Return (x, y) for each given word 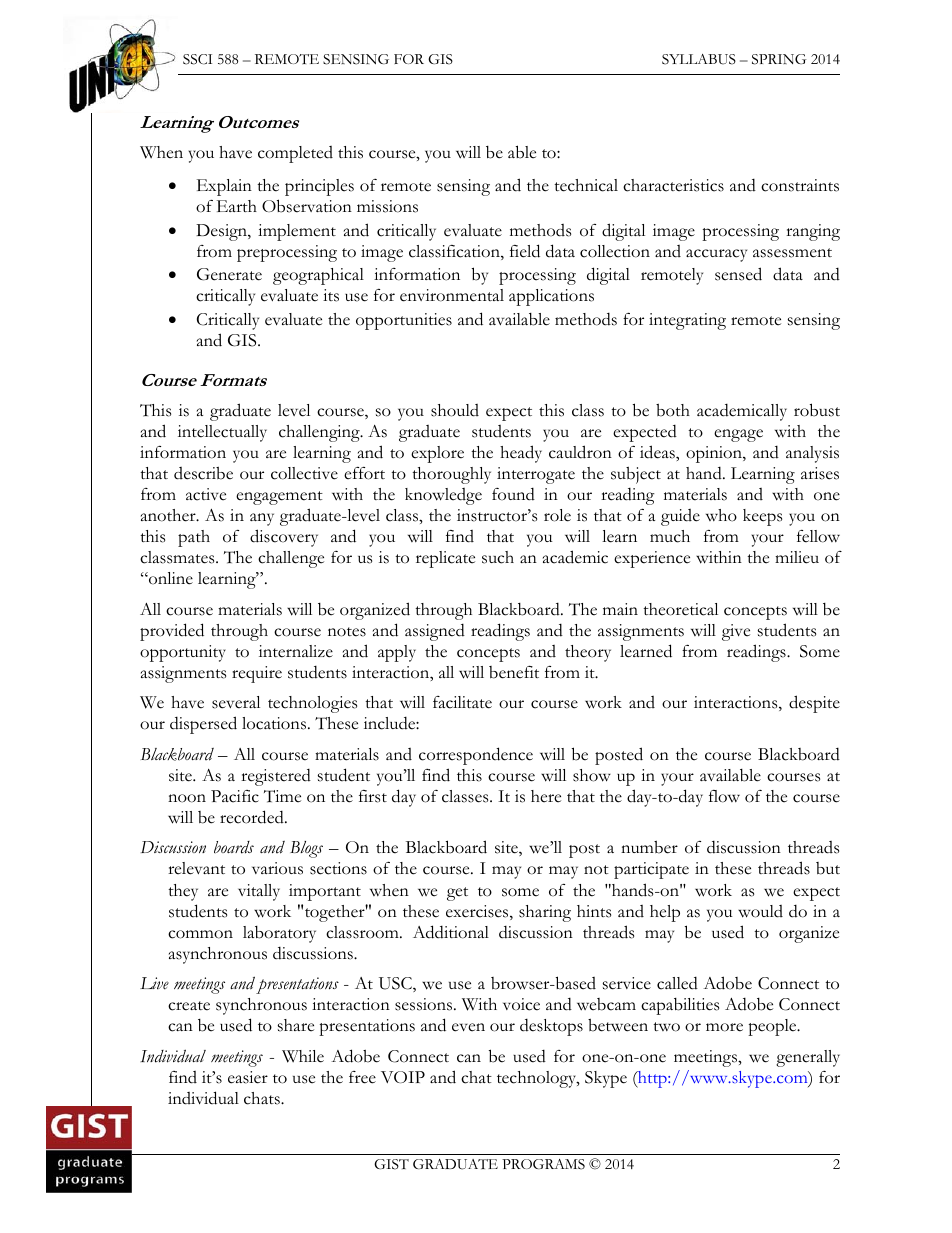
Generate (229, 274)
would (760, 911)
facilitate (462, 702)
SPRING (779, 59)
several (236, 702)
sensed (738, 274)
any (262, 519)
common (200, 934)
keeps (762, 517)
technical (586, 185)
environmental (452, 295)
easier (248, 1077)
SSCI (197, 59)
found (513, 494)
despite (814, 704)
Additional (451, 932)
